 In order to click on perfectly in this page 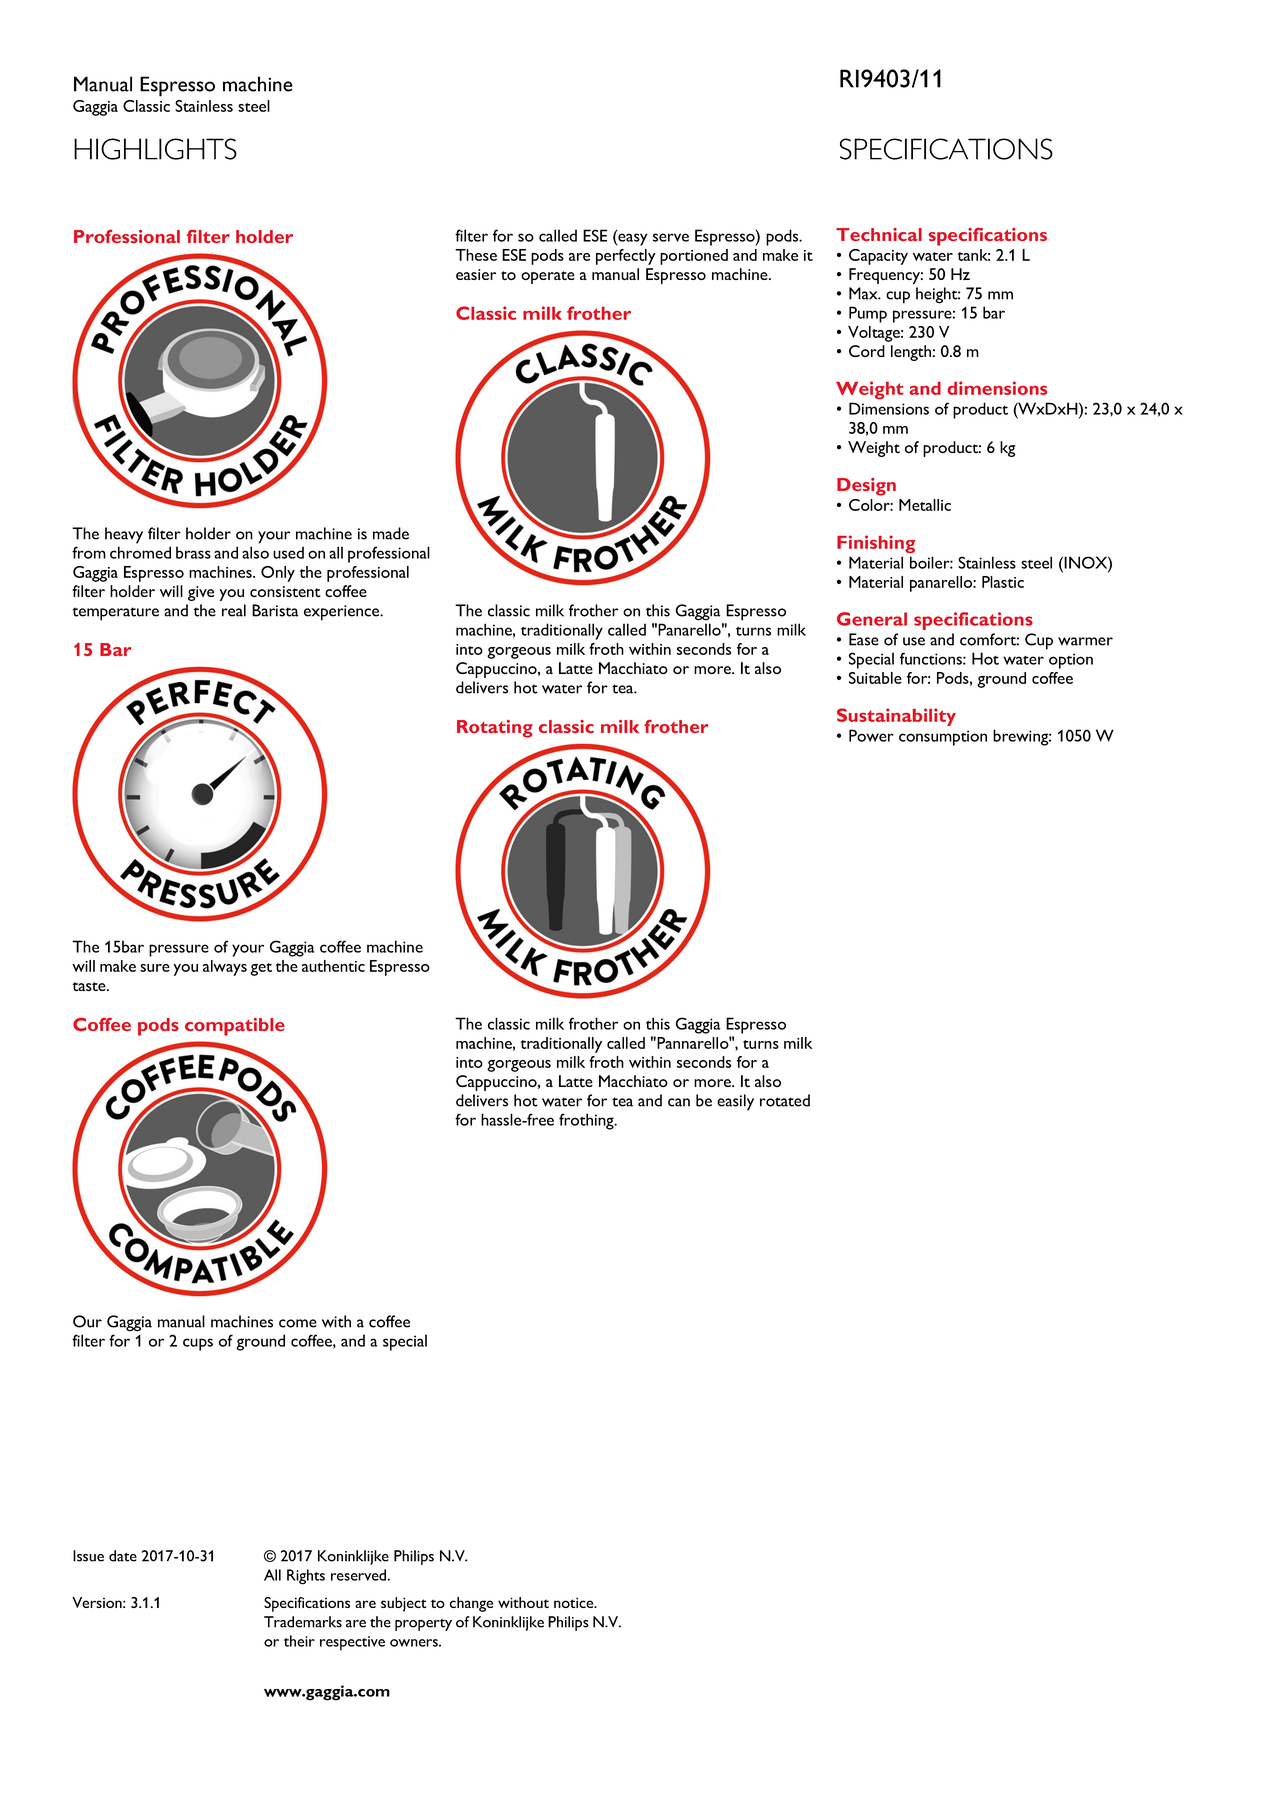, I will do `click(626, 257)`.
